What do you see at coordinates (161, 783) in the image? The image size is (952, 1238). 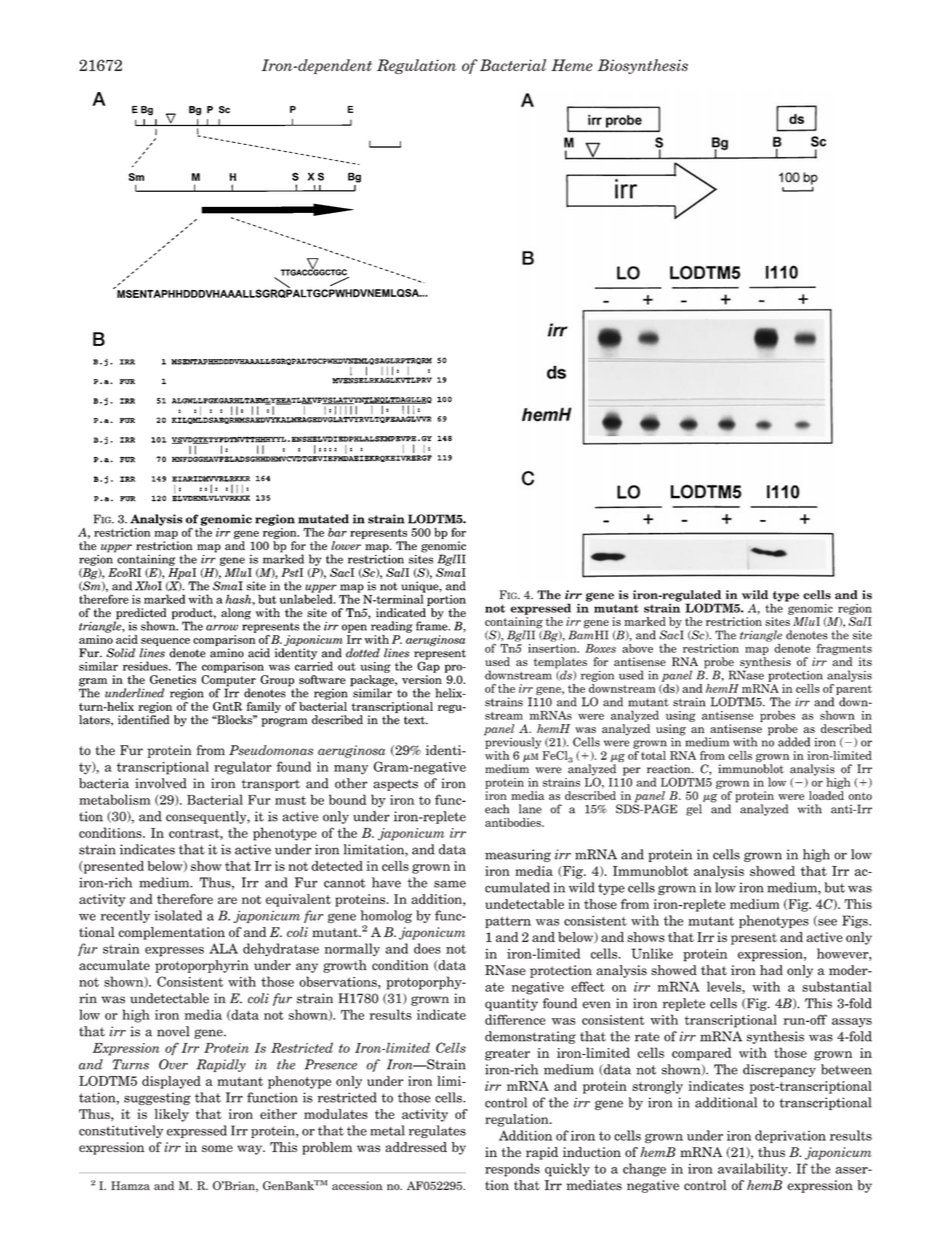 I see `involved` at bounding box center [161, 783].
